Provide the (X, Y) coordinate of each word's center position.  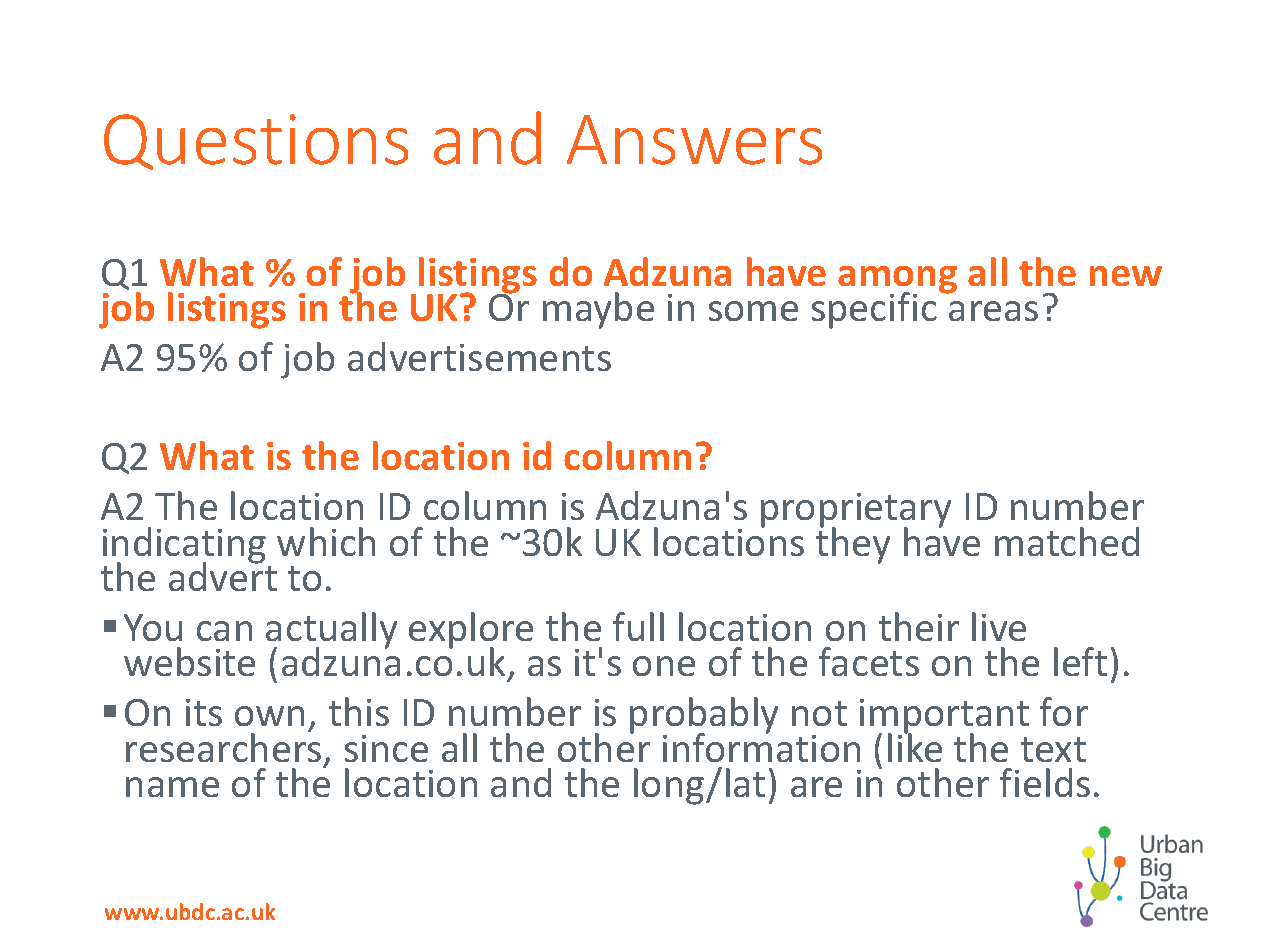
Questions (256, 142)
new (1126, 276)
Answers (694, 140)
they (853, 544)
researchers (223, 746)
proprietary (856, 512)
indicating (184, 546)
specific (874, 310)
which (326, 541)
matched (1067, 541)
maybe (598, 310)
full (638, 626)
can (224, 631)
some (753, 311)
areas (993, 311)
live (999, 626)
